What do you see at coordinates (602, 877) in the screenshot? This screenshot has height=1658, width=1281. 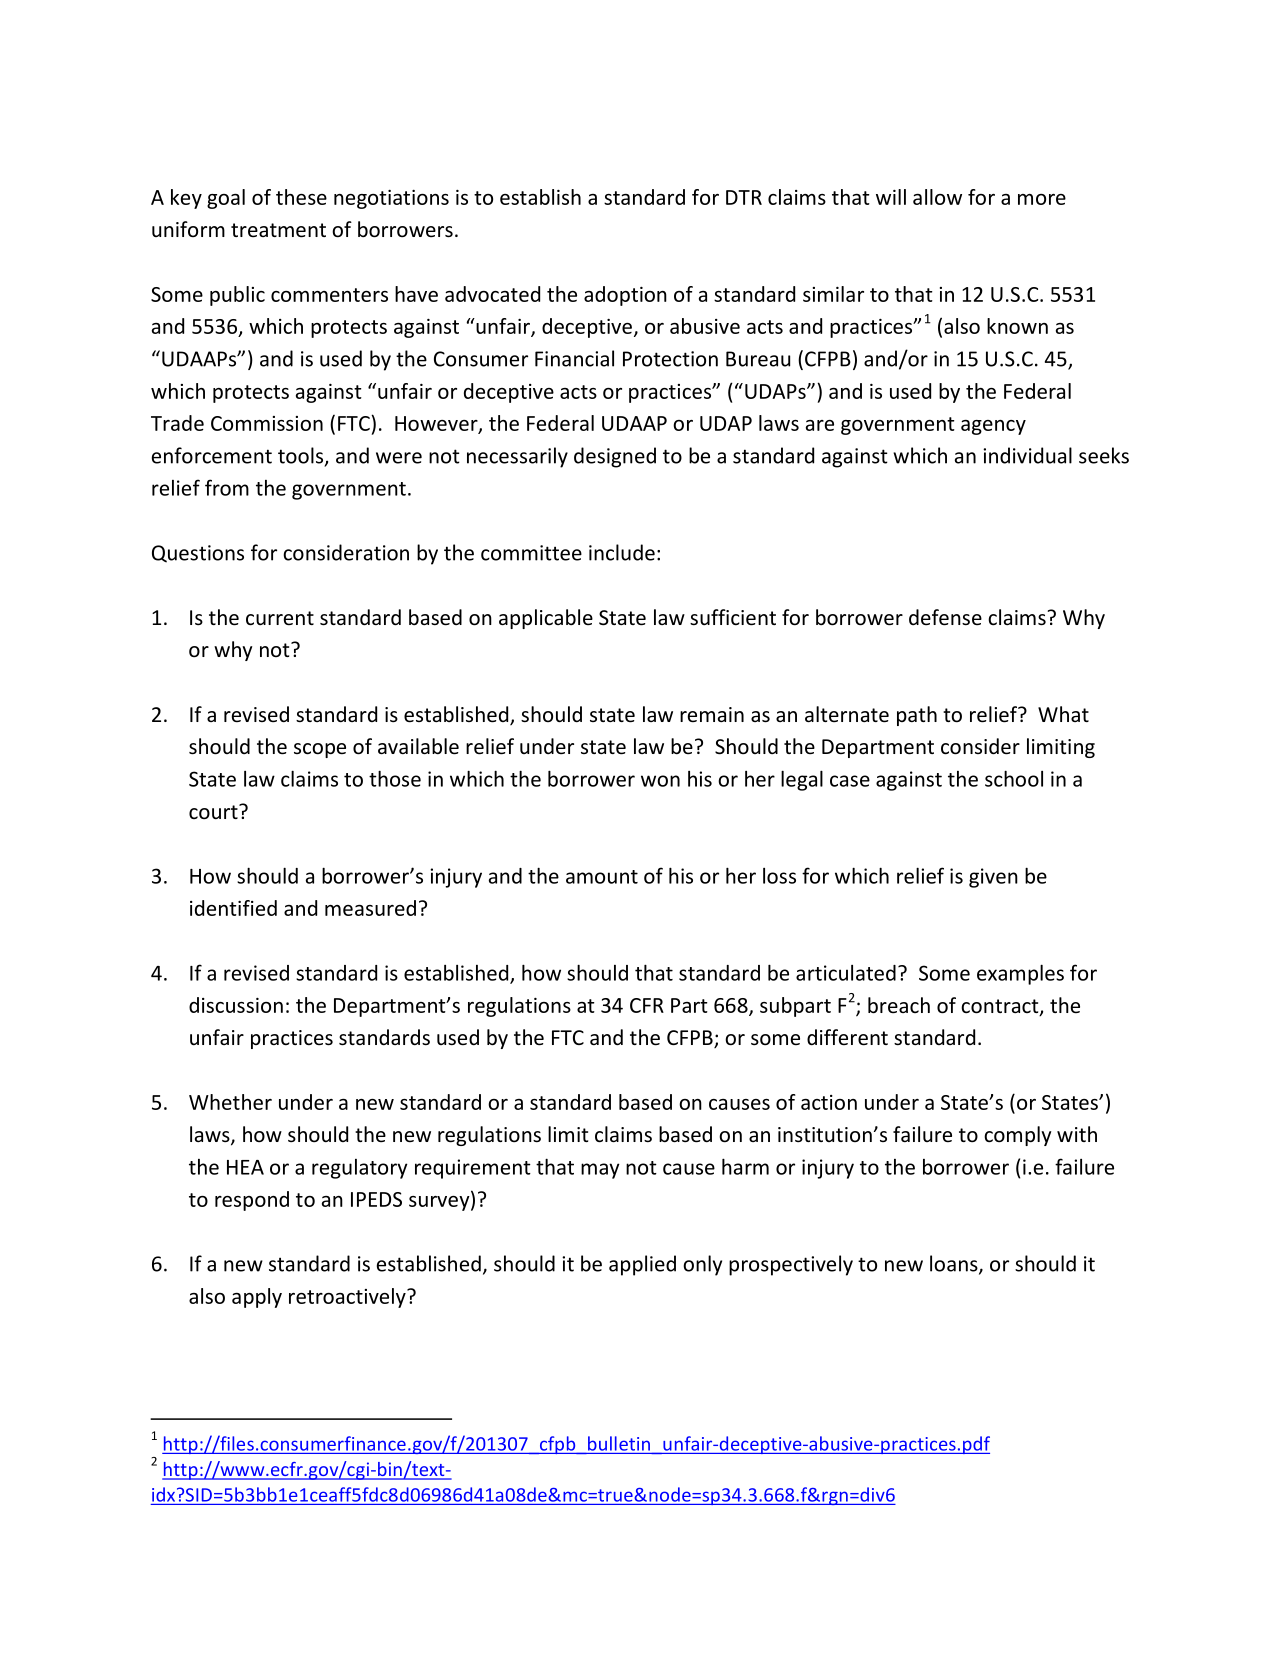 I see `amount` at bounding box center [602, 877].
